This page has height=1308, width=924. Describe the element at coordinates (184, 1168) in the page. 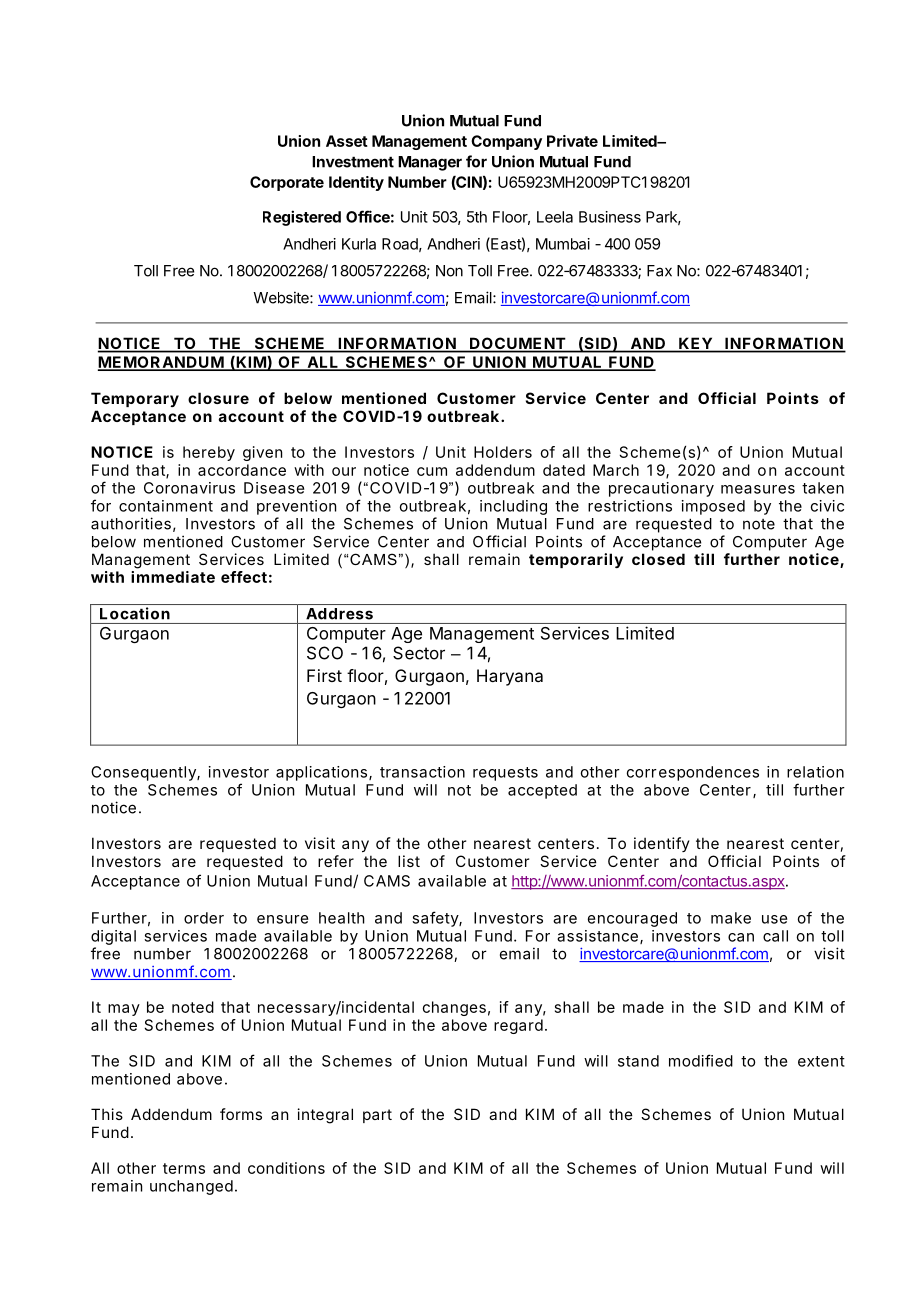

I see `terms` at that location.
